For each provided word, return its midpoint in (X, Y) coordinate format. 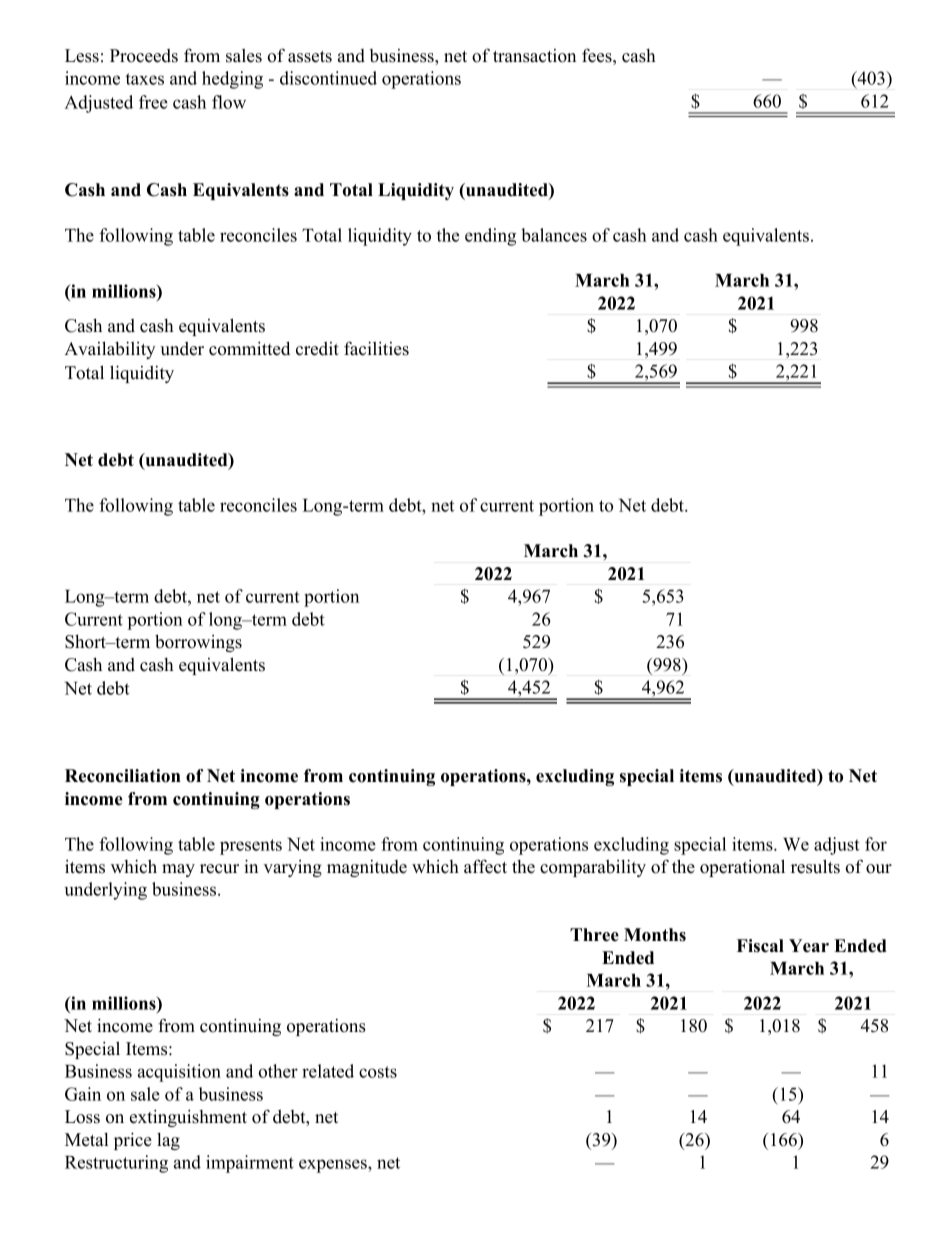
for (876, 844)
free (153, 102)
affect (485, 866)
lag (168, 1141)
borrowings (198, 643)
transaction (534, 56)
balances (554, 235)
